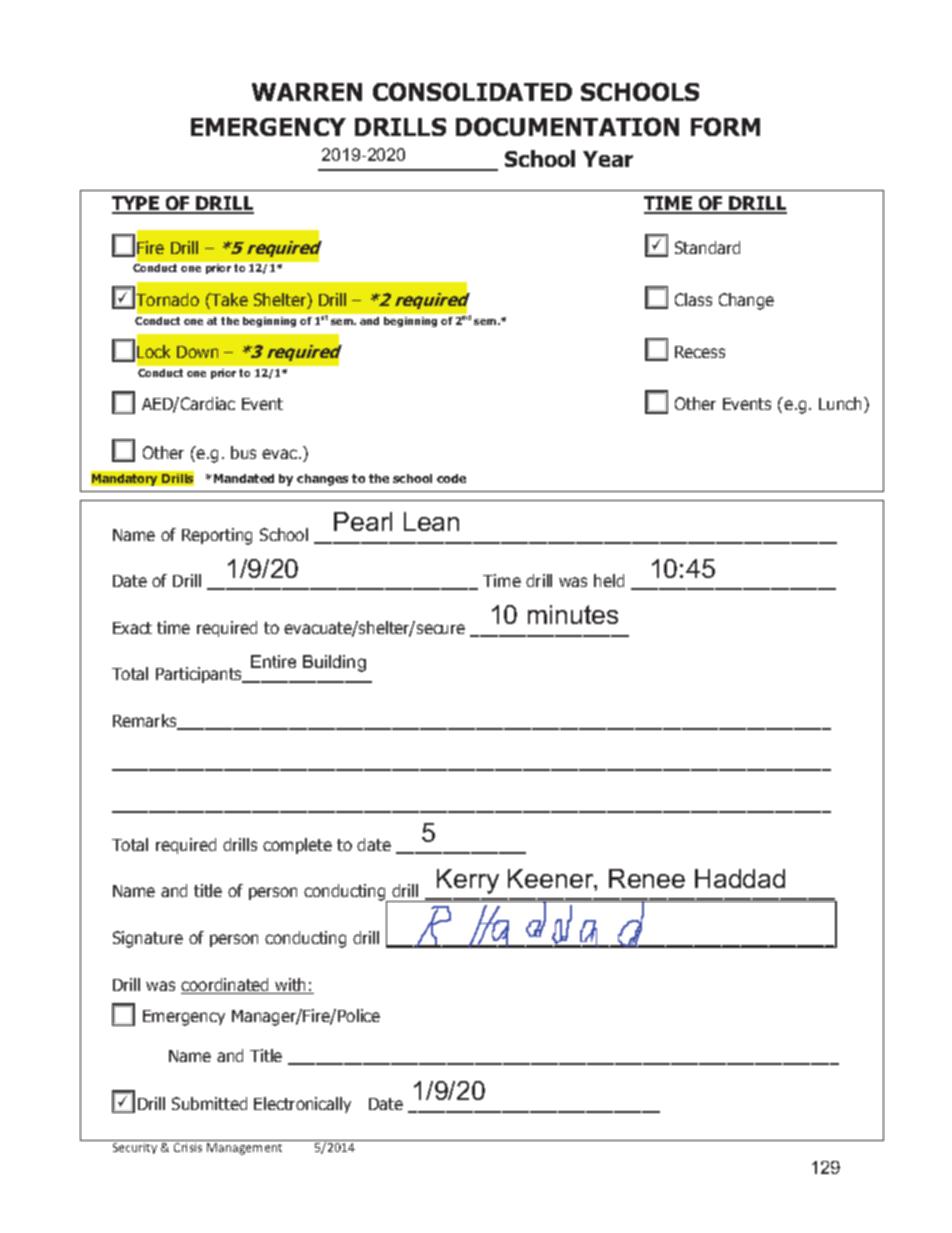  What do you see at coordinates (209, 1103) in the document?
I see `Submitted` at bounding box center [209, 1103].
